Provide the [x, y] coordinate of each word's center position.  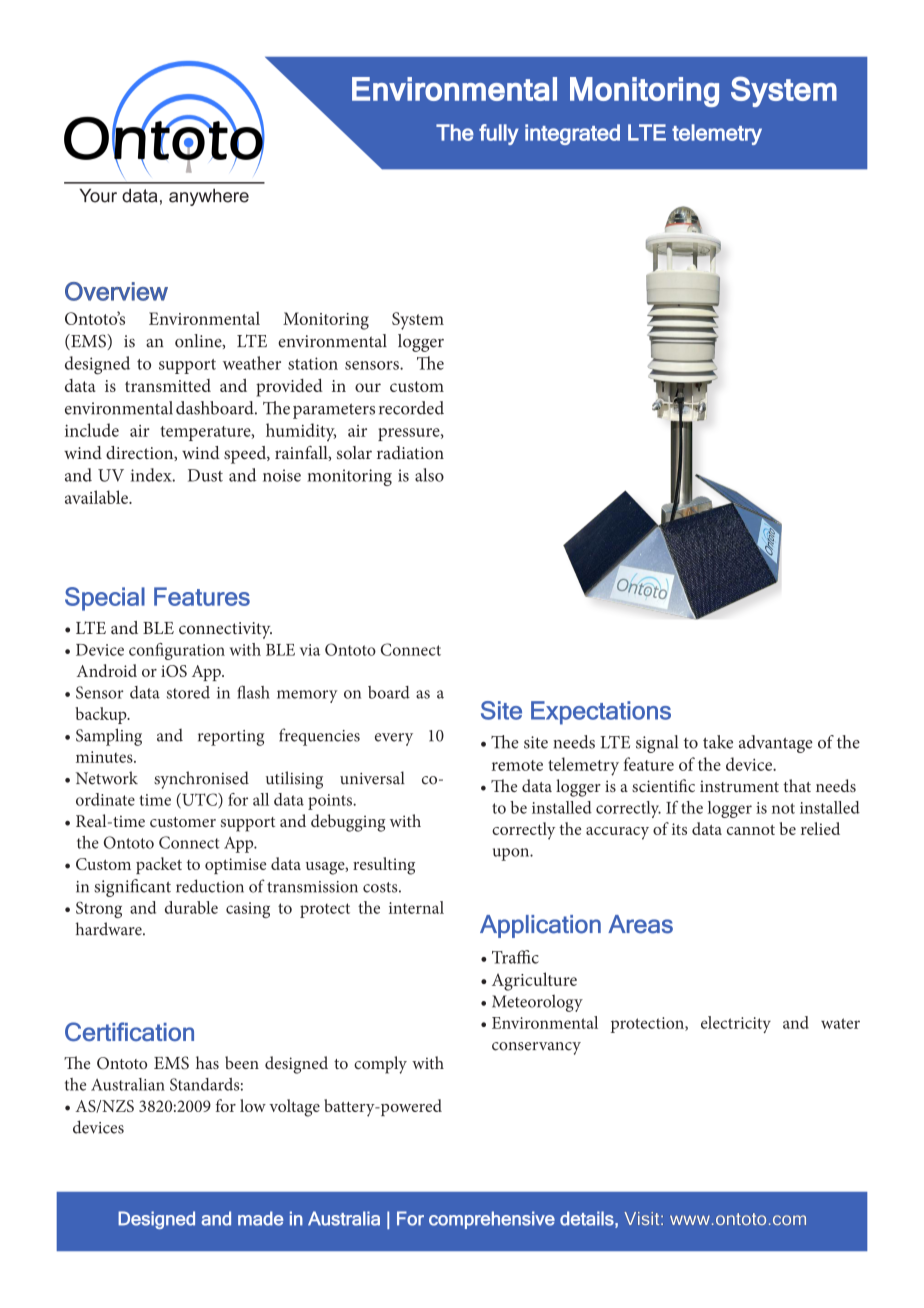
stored [188, 692]
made [260, 1218]
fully [499, 134]
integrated [572, 134]
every [394, 739]
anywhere [209, 197]
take [718, 742]
